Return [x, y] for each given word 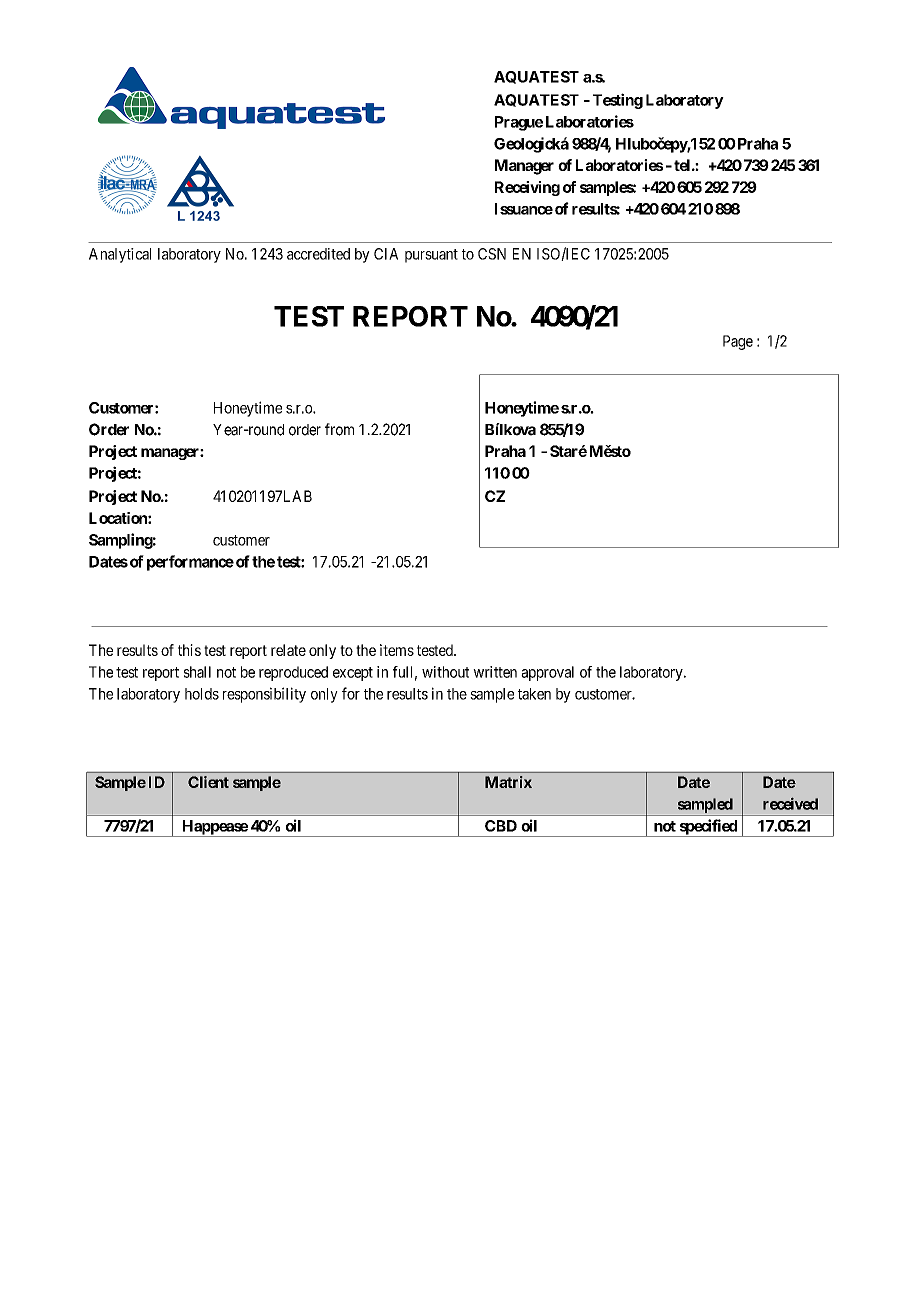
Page [738, 342]
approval [547, 673]
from [339, 429]
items [397, 650]
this [189, 650]
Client [208, 782]
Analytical [120, 255]
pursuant [431, 256]
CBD [501, 826]
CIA [386, 254]
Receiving [527, 188]
